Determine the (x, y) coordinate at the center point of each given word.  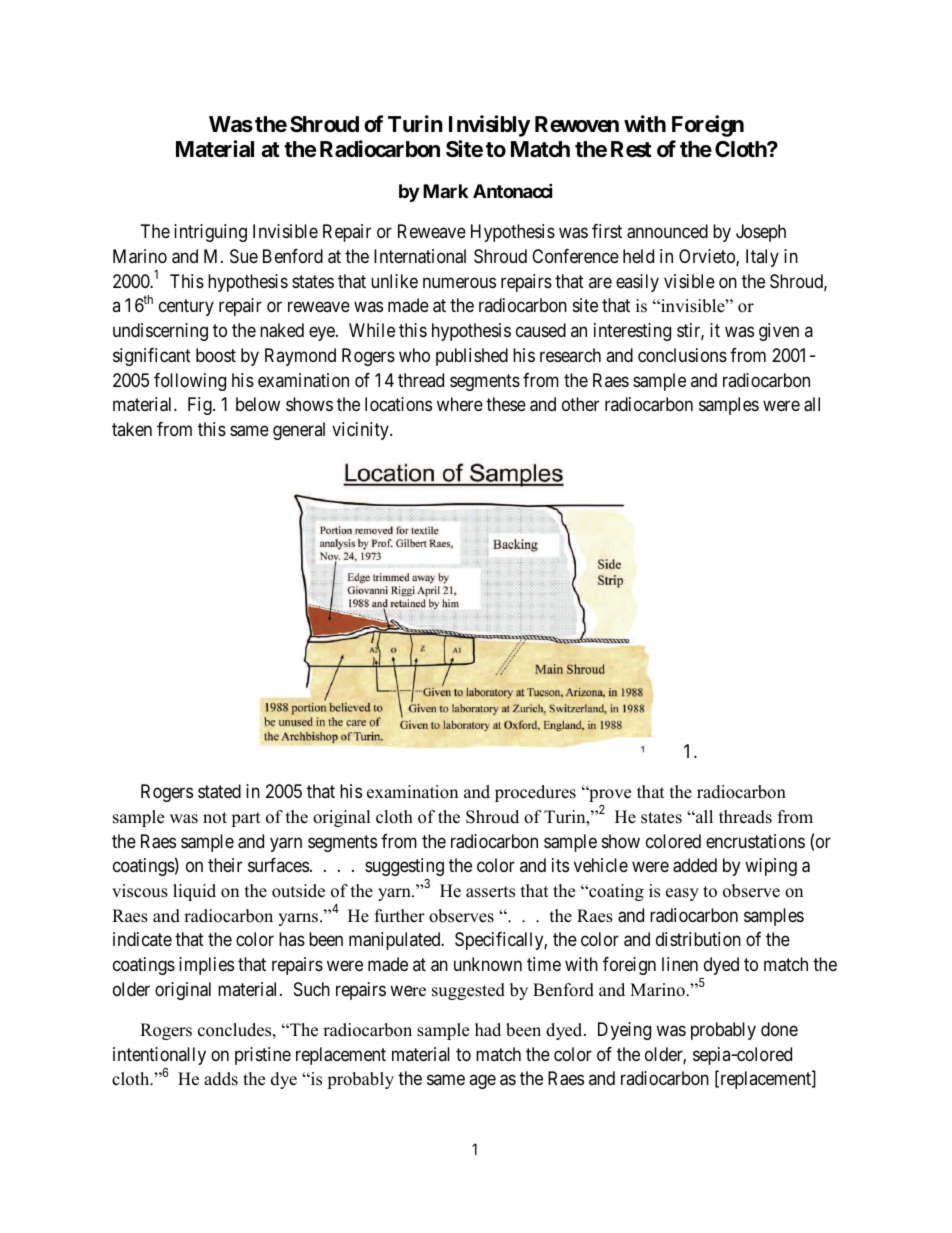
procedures (535, 793)
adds (221, 1079)
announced (667, 231)
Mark (445, 191)
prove (609, 795)
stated (219, 791)
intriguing (210, 233)
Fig (201, 406)
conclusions (682, 355)
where (460, 404)
